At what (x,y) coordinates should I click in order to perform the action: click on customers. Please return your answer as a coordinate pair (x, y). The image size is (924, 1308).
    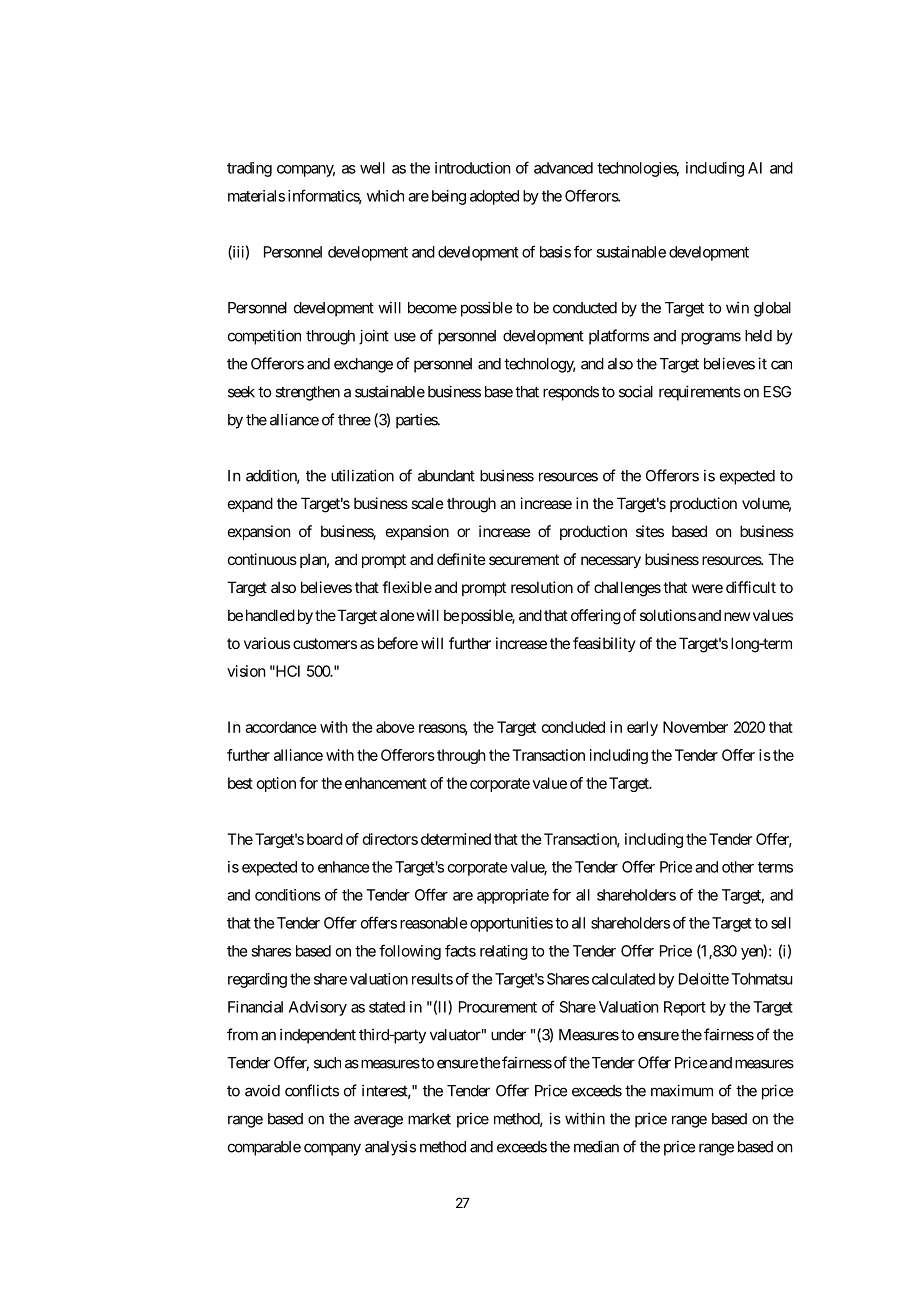
    Looking at the image, I should click on (325, 643).
